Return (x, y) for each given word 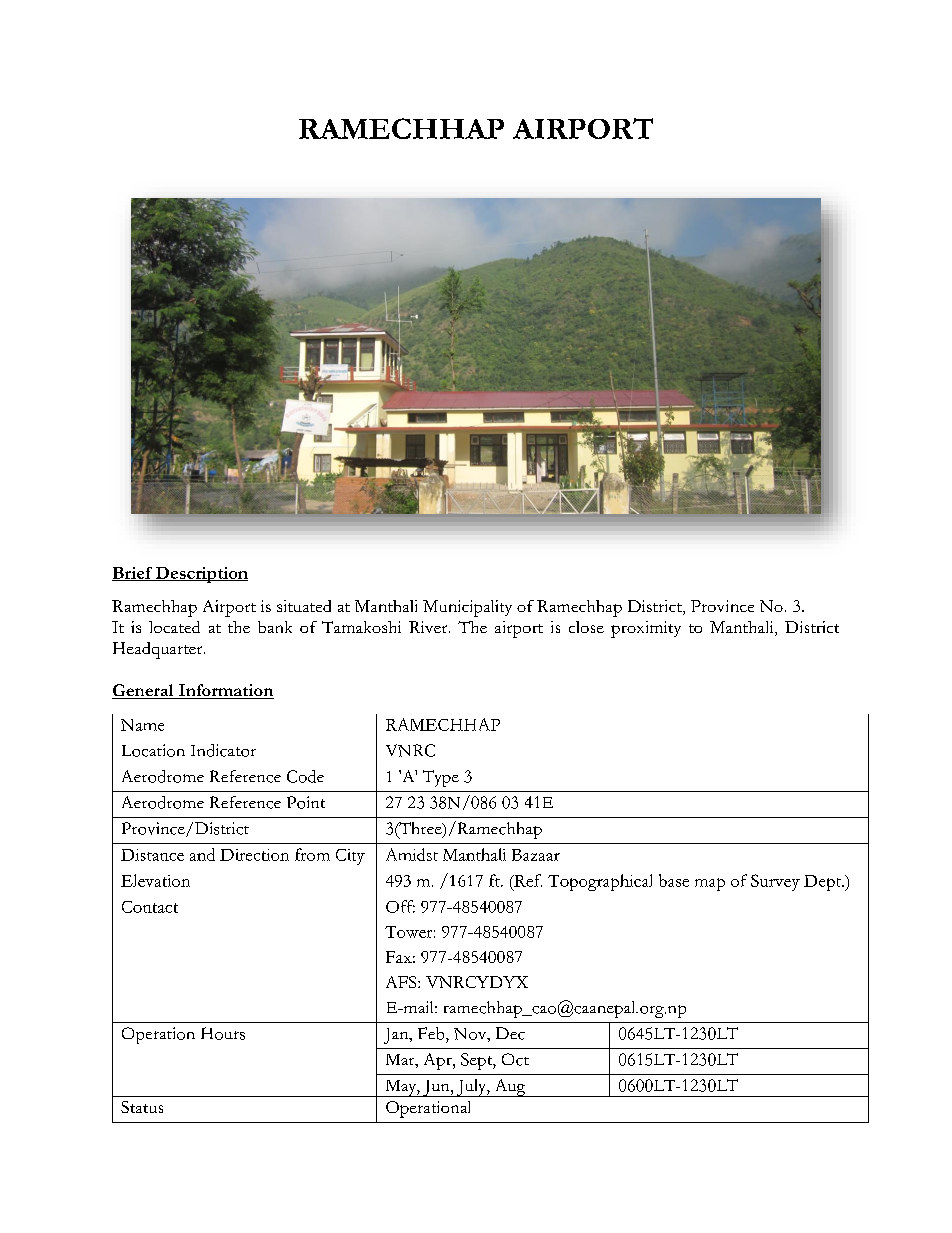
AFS (402, 982)
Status (142, 1107)
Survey (775, 882)
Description (201, 575)
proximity (646, 629)
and (202, 854)
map (710, 884)
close (586, 627)
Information (225, 691)
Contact (150, 907)
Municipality (467, 608)
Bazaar (536, 855)
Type (441, 778)
